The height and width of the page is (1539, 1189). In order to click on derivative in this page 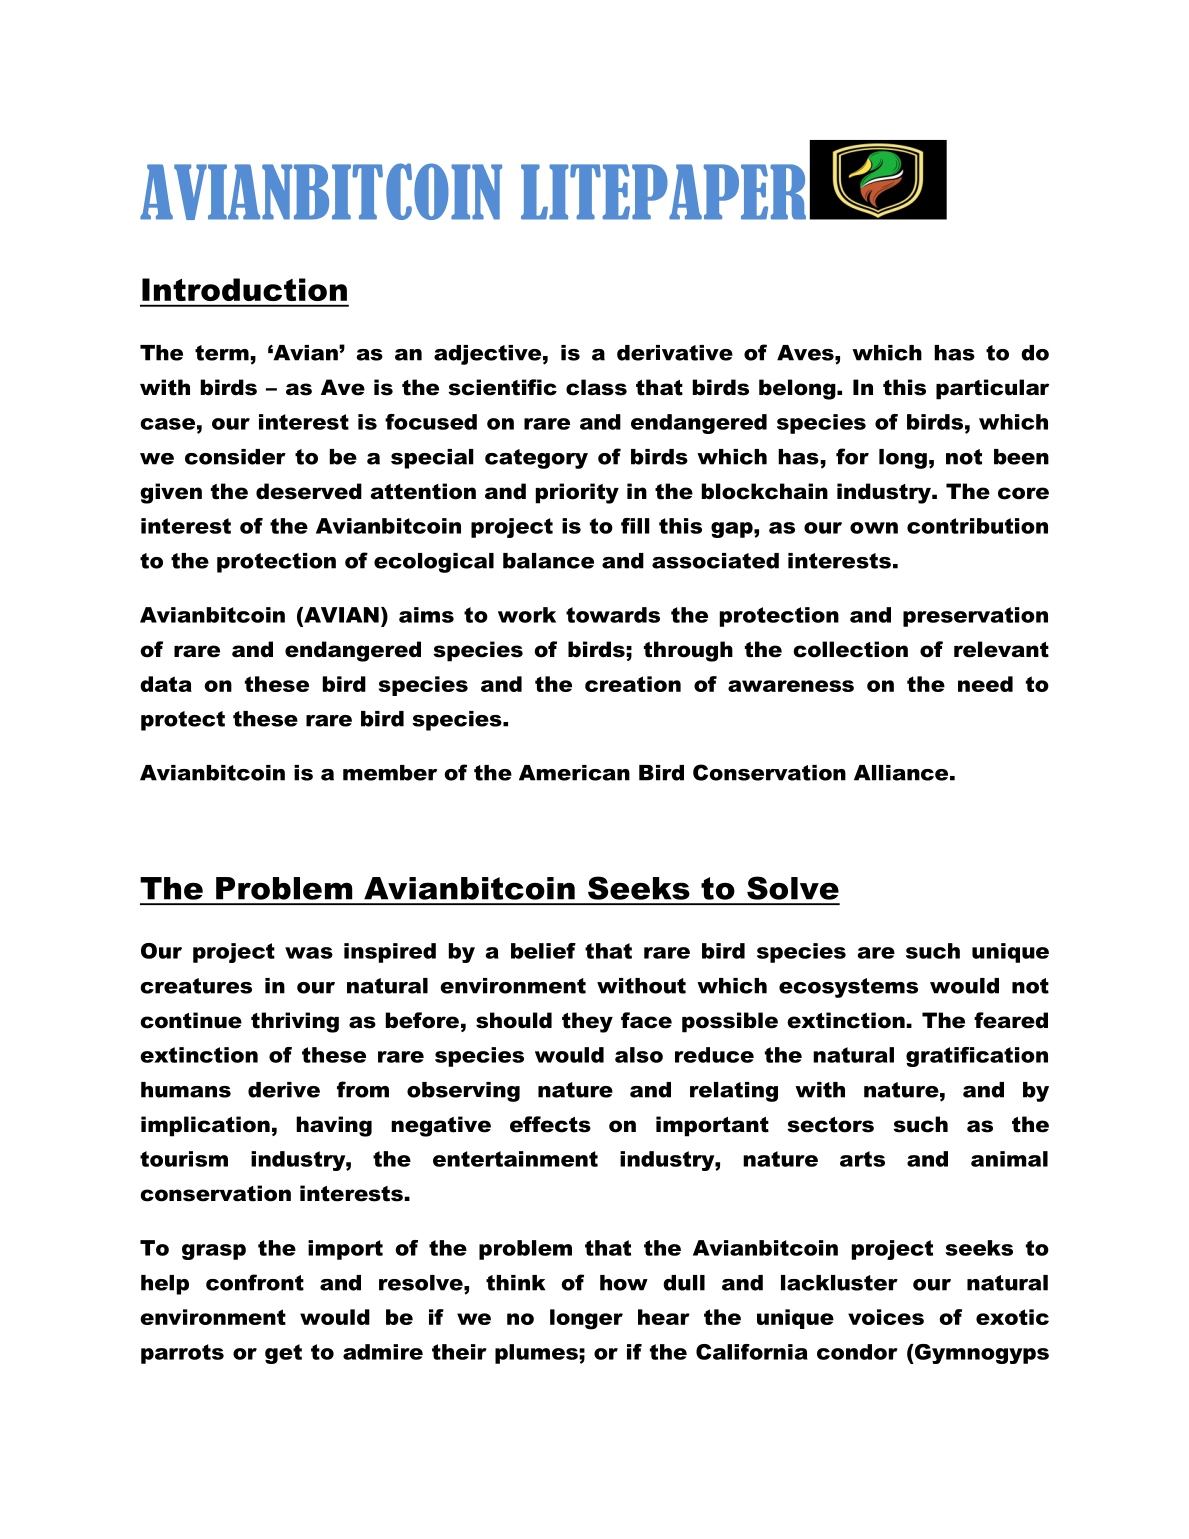, I will do `click(675, 353)`.
